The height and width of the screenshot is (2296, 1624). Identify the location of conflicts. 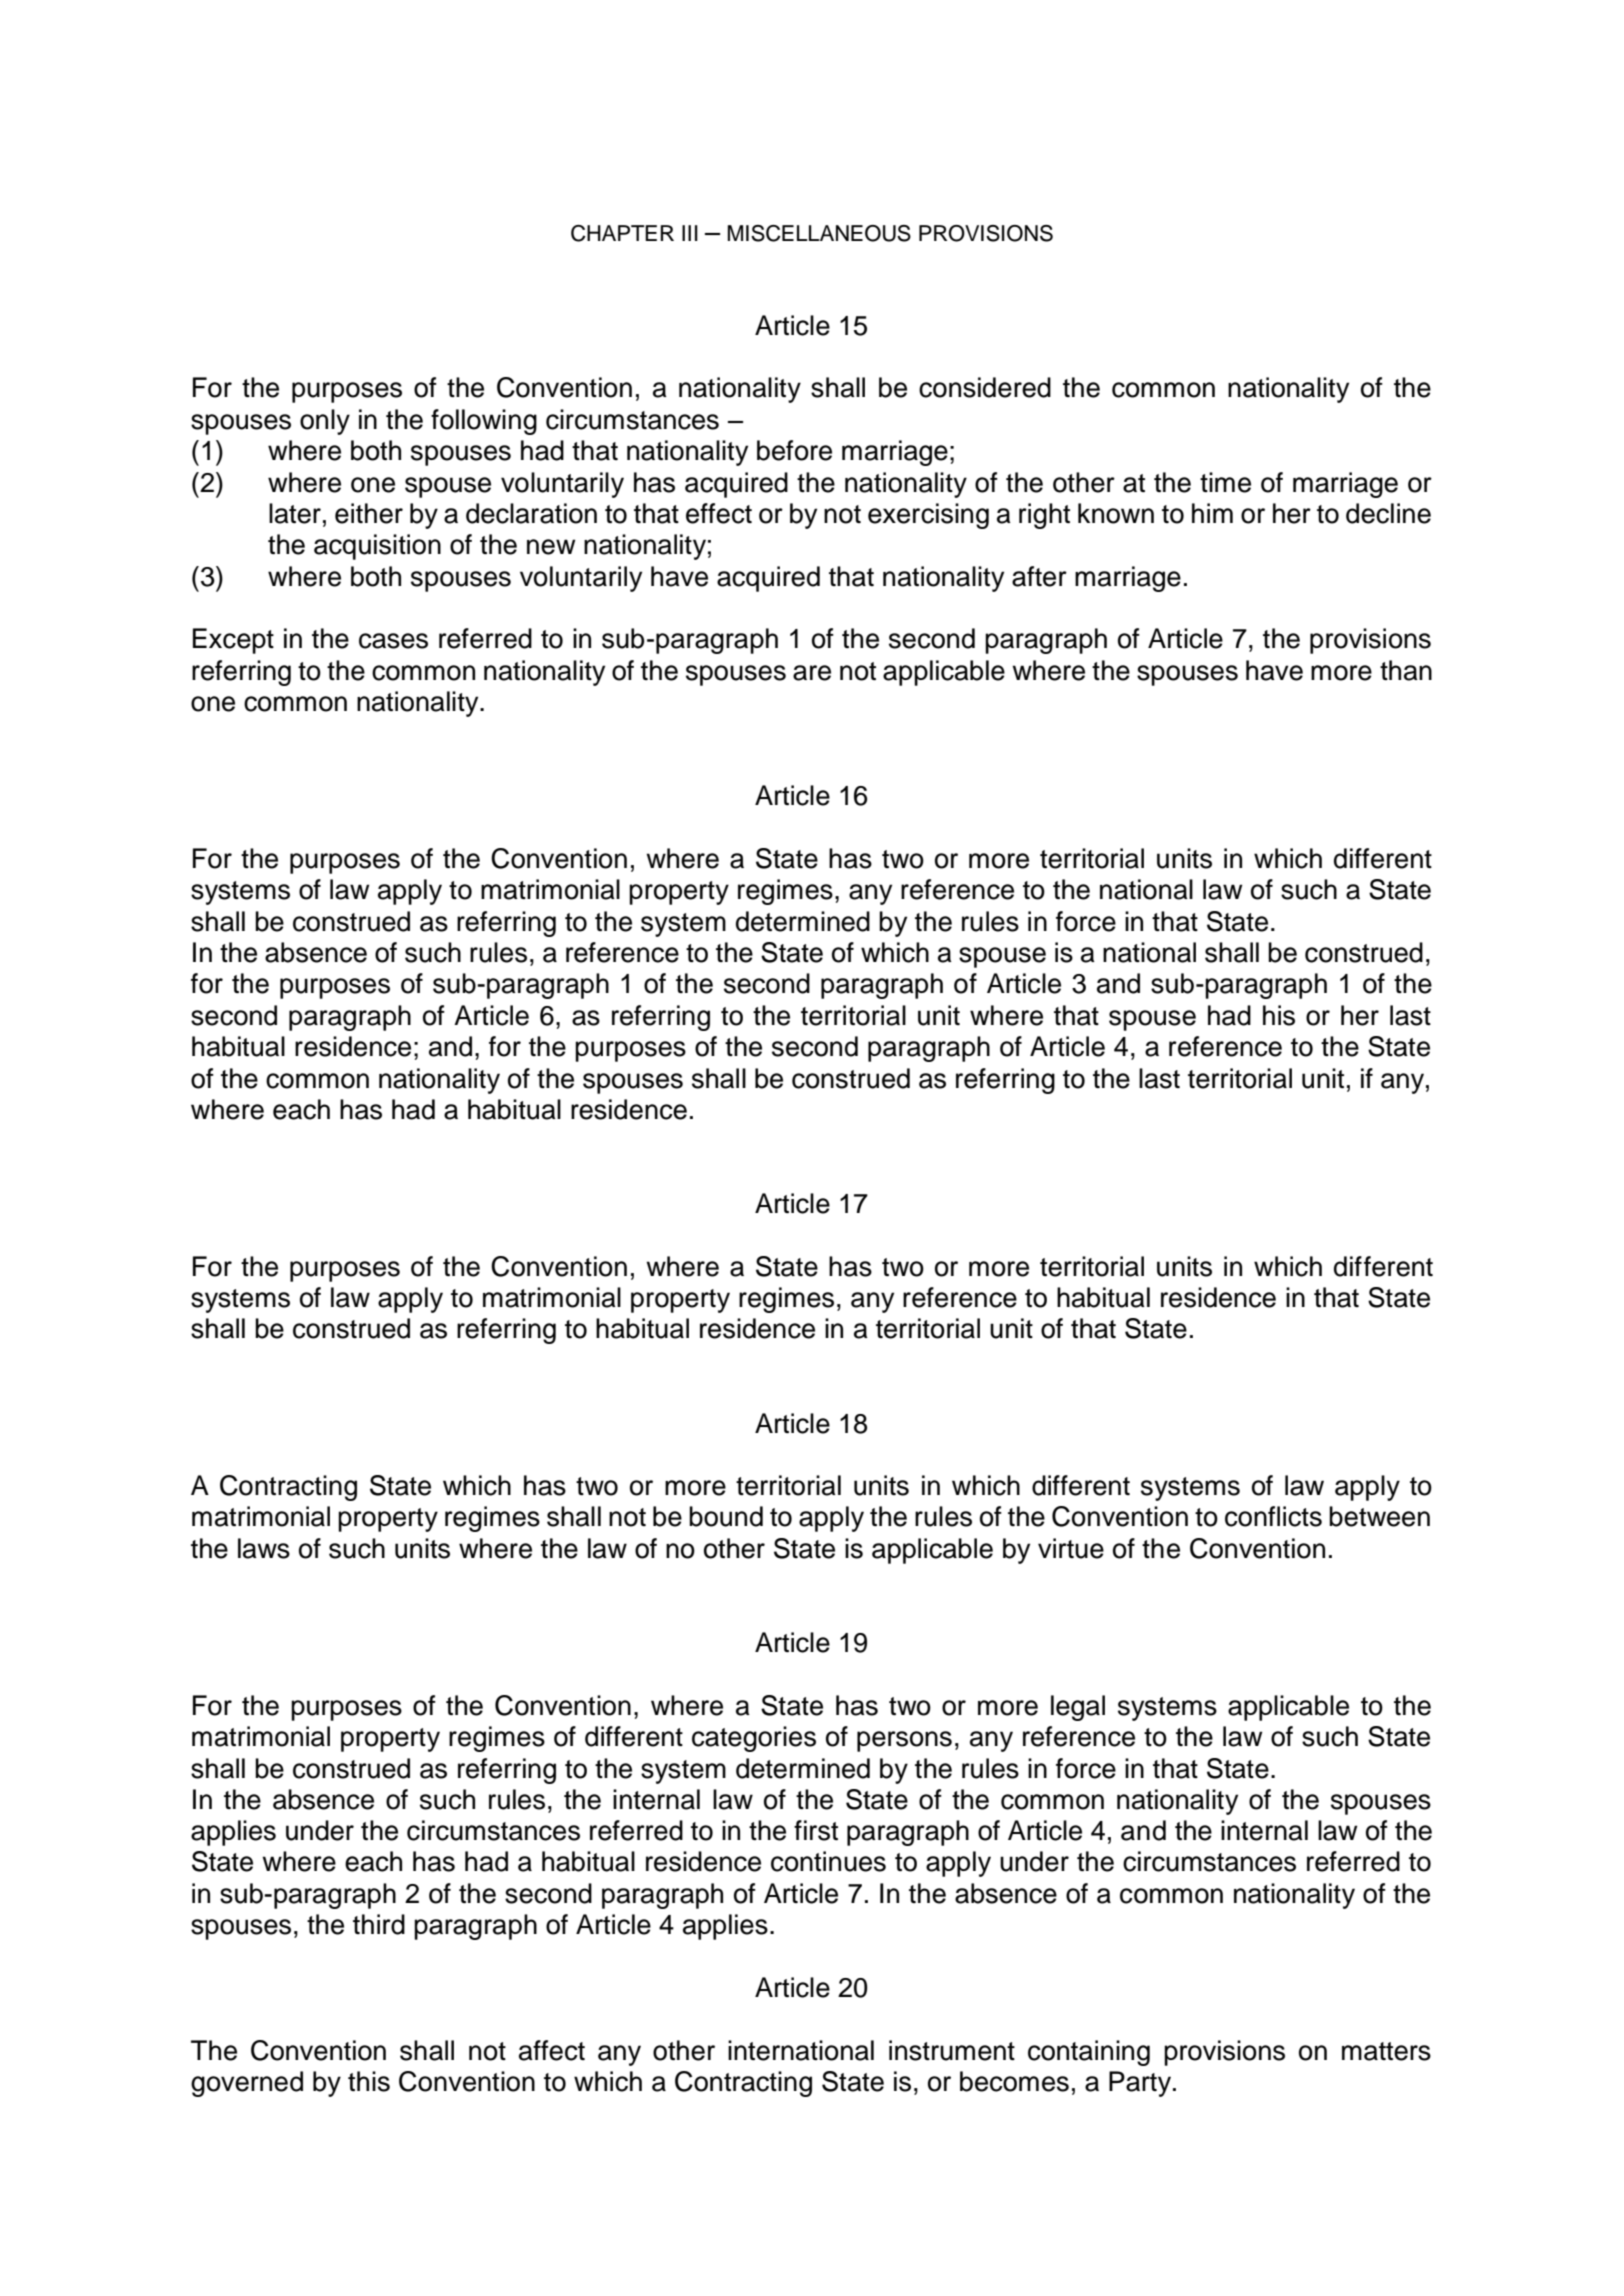
(1273, 1516).
